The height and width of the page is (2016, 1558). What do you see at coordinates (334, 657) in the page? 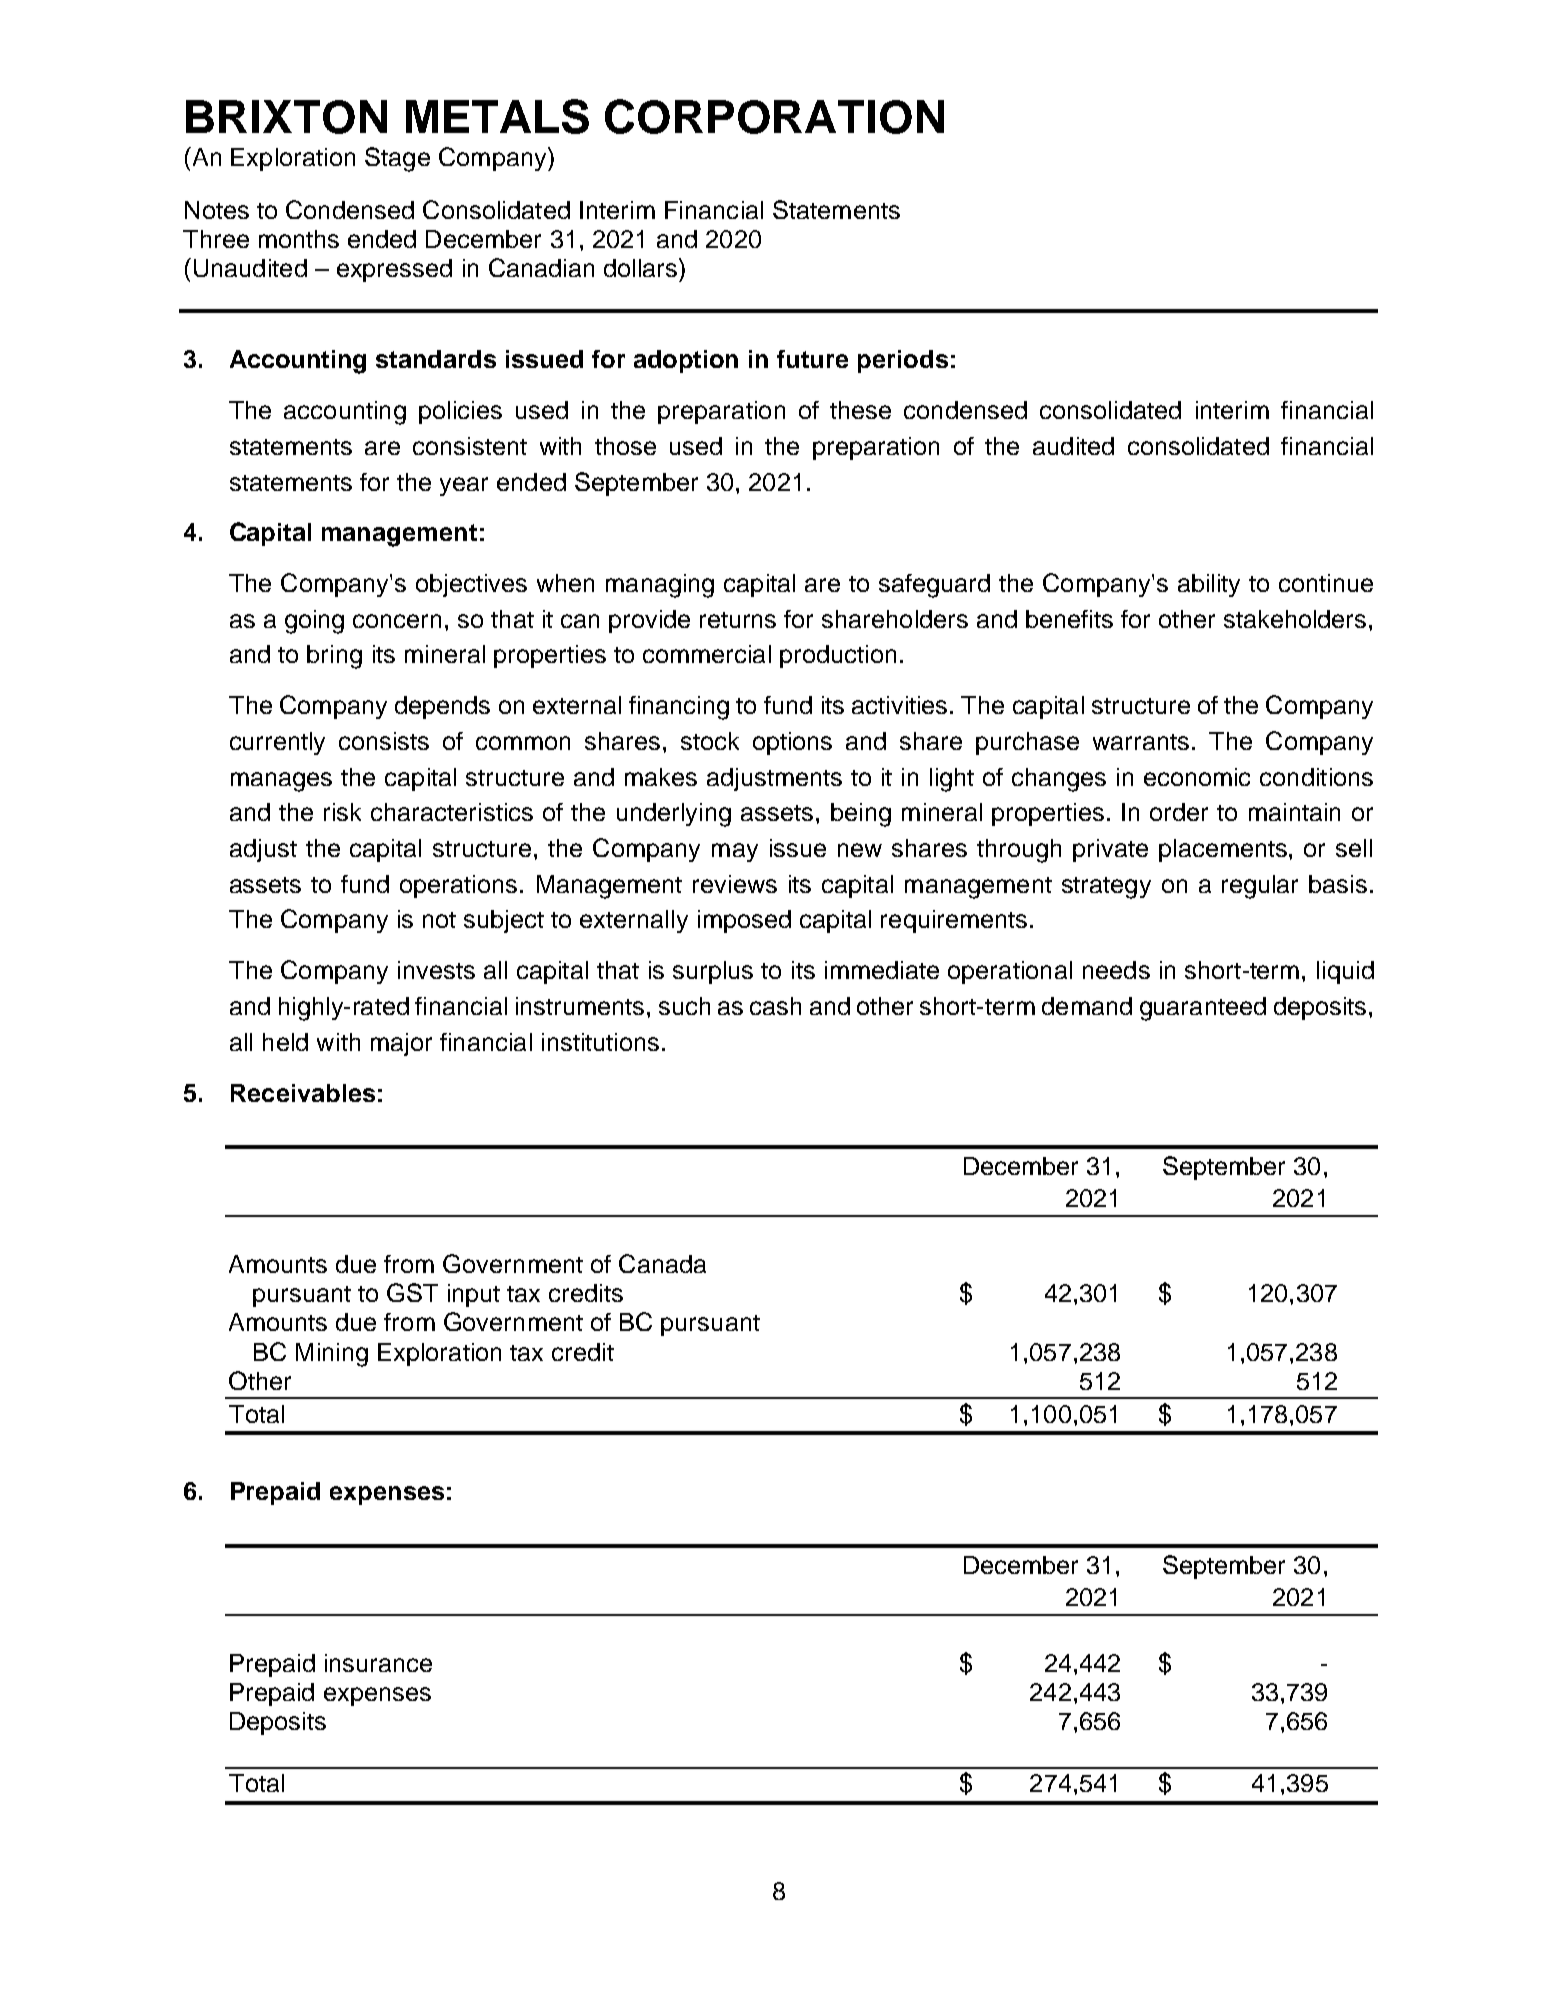
I see `bring` at bounding box center [334, 657].
